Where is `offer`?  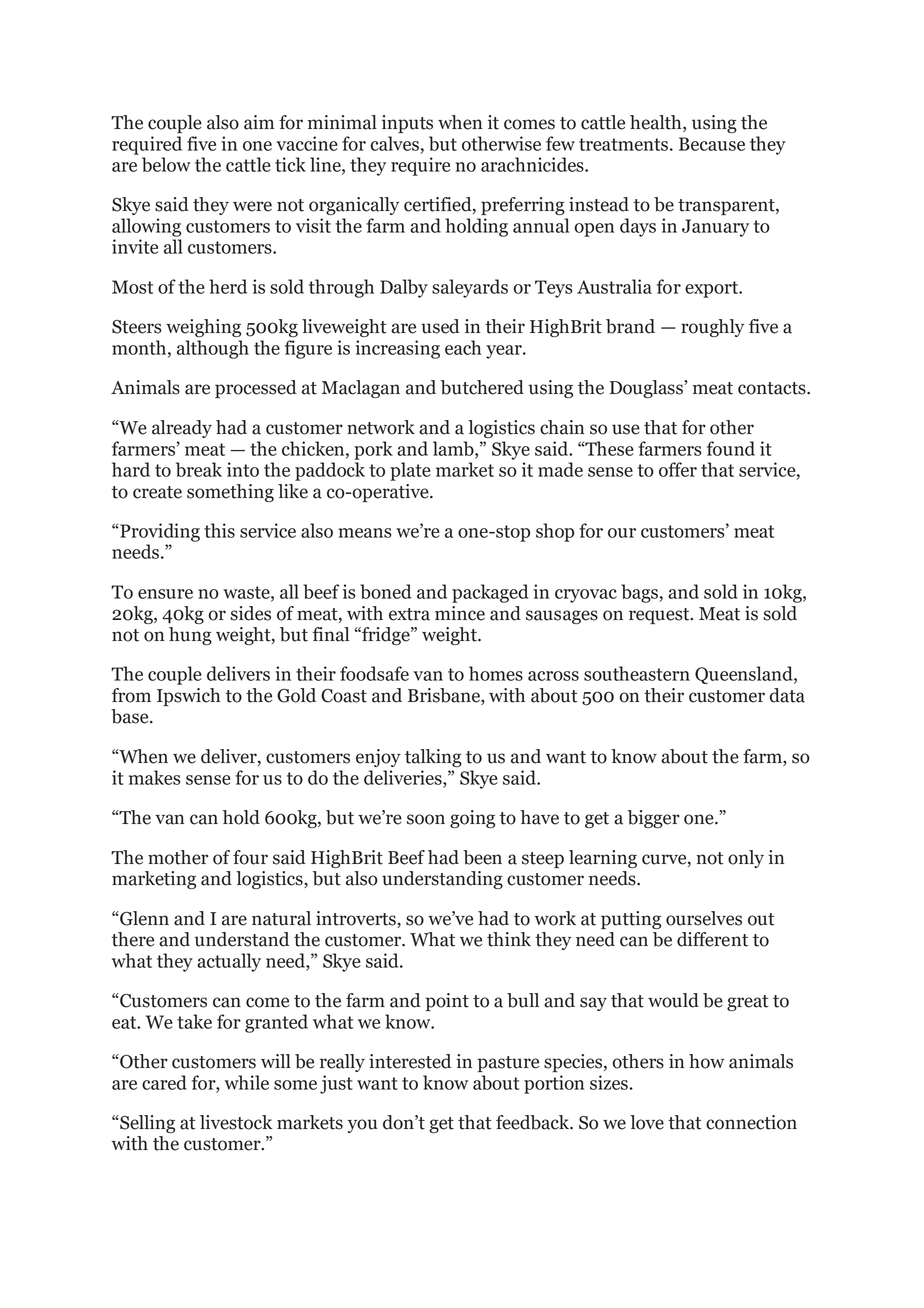
offer is located at coordinates (678, 469).
